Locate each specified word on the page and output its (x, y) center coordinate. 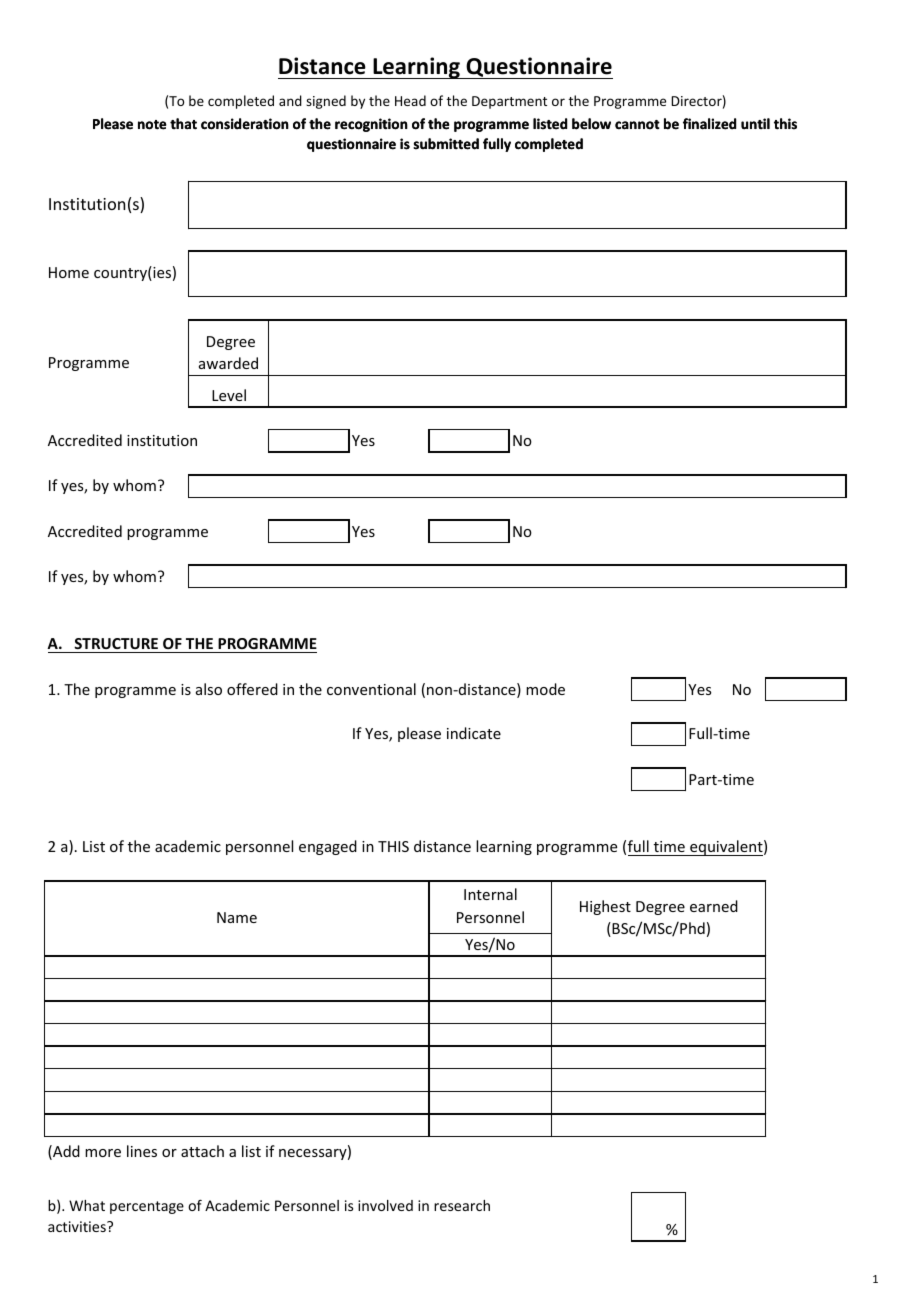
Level (229, 395)
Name (237, 917)
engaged (328, 847)
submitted (446, 144)
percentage (147, 1207)
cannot (637, 125)
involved (385, 1205)
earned (714, 906)
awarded (228, 363)
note (152, 125)
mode (545, 689)
